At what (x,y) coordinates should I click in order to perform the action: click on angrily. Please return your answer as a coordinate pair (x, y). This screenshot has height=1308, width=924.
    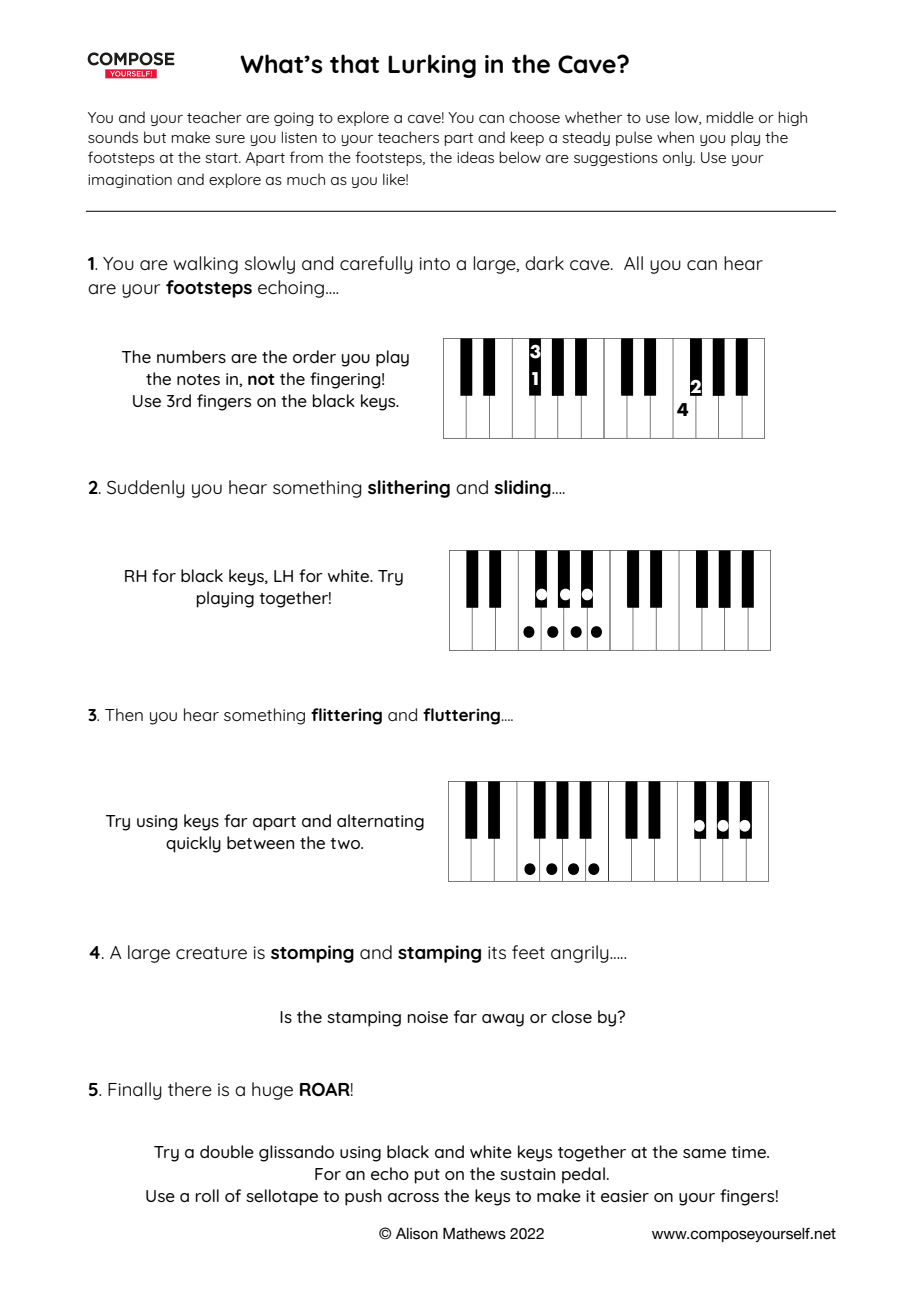
    Looking at the image, I should click on (581, 954).
